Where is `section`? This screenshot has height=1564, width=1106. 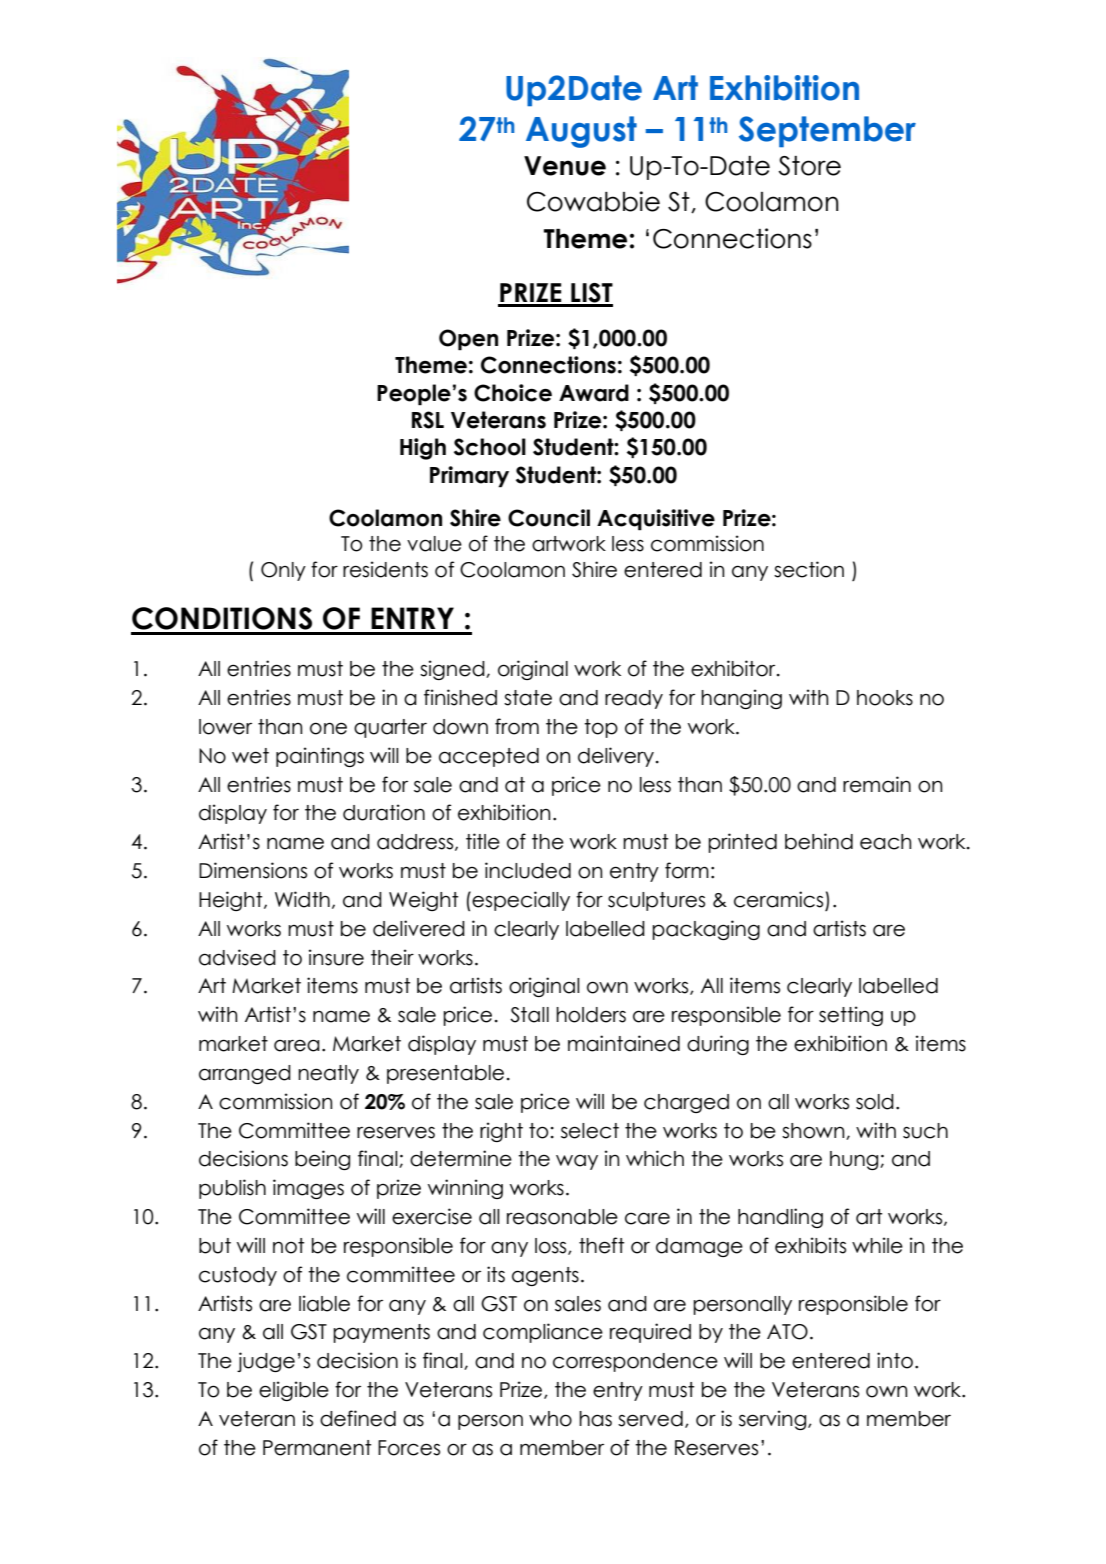
section is located at coordinates (809, 569).
